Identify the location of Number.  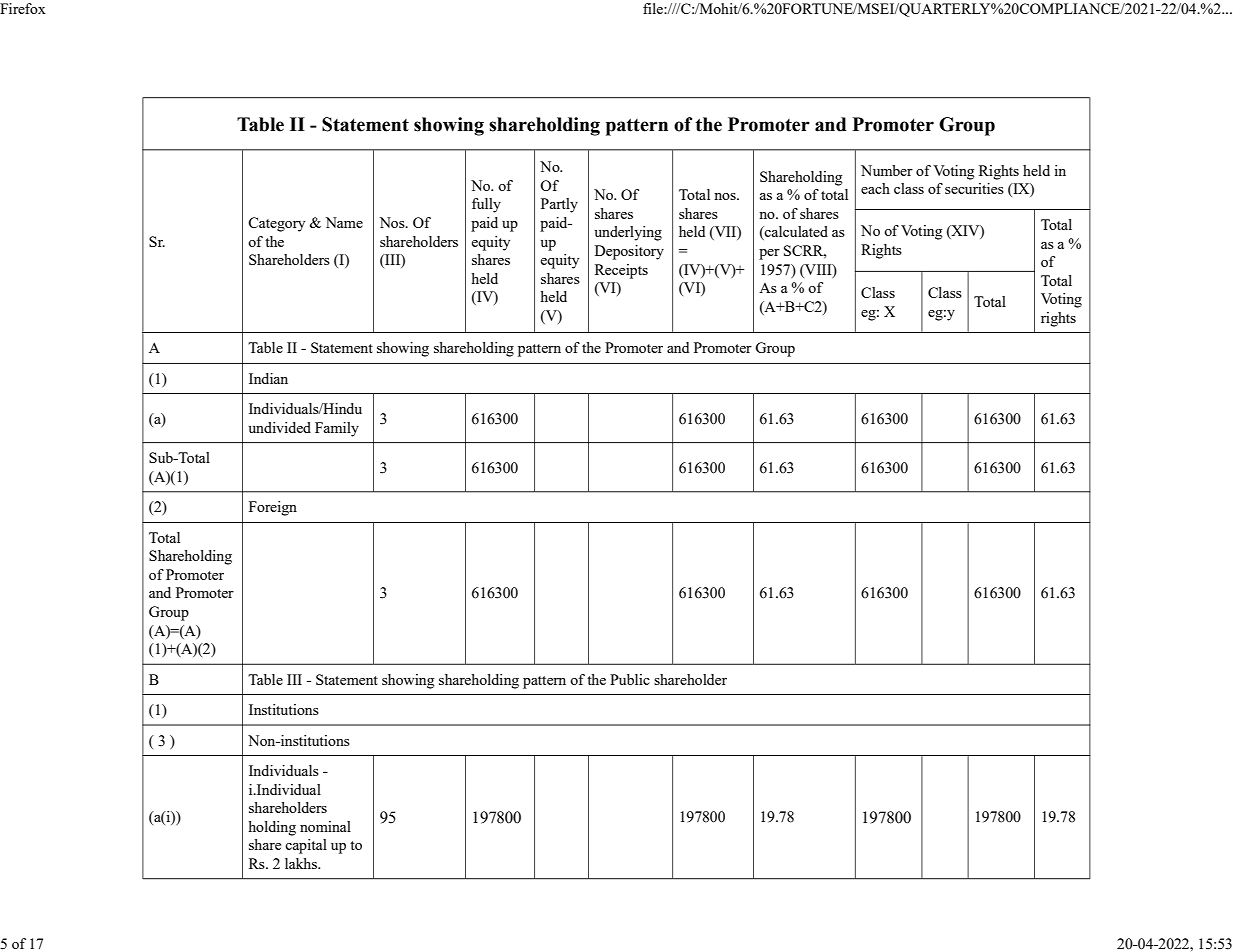
(887, 170).
